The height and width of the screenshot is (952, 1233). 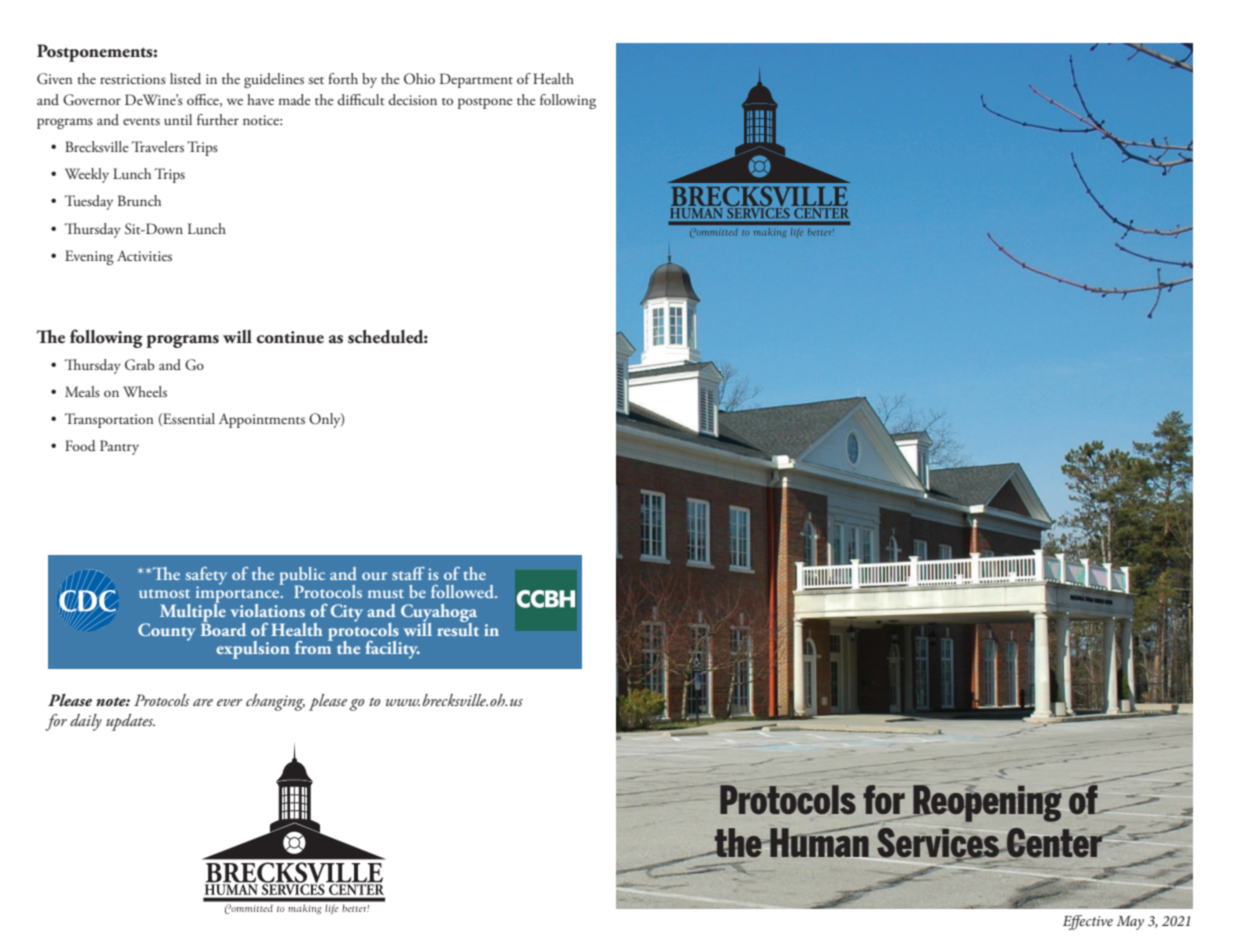 What do you see at coordinates (1088, 922) in the screenshot?
I see `Effective` at bounding box center [1088, 922].
